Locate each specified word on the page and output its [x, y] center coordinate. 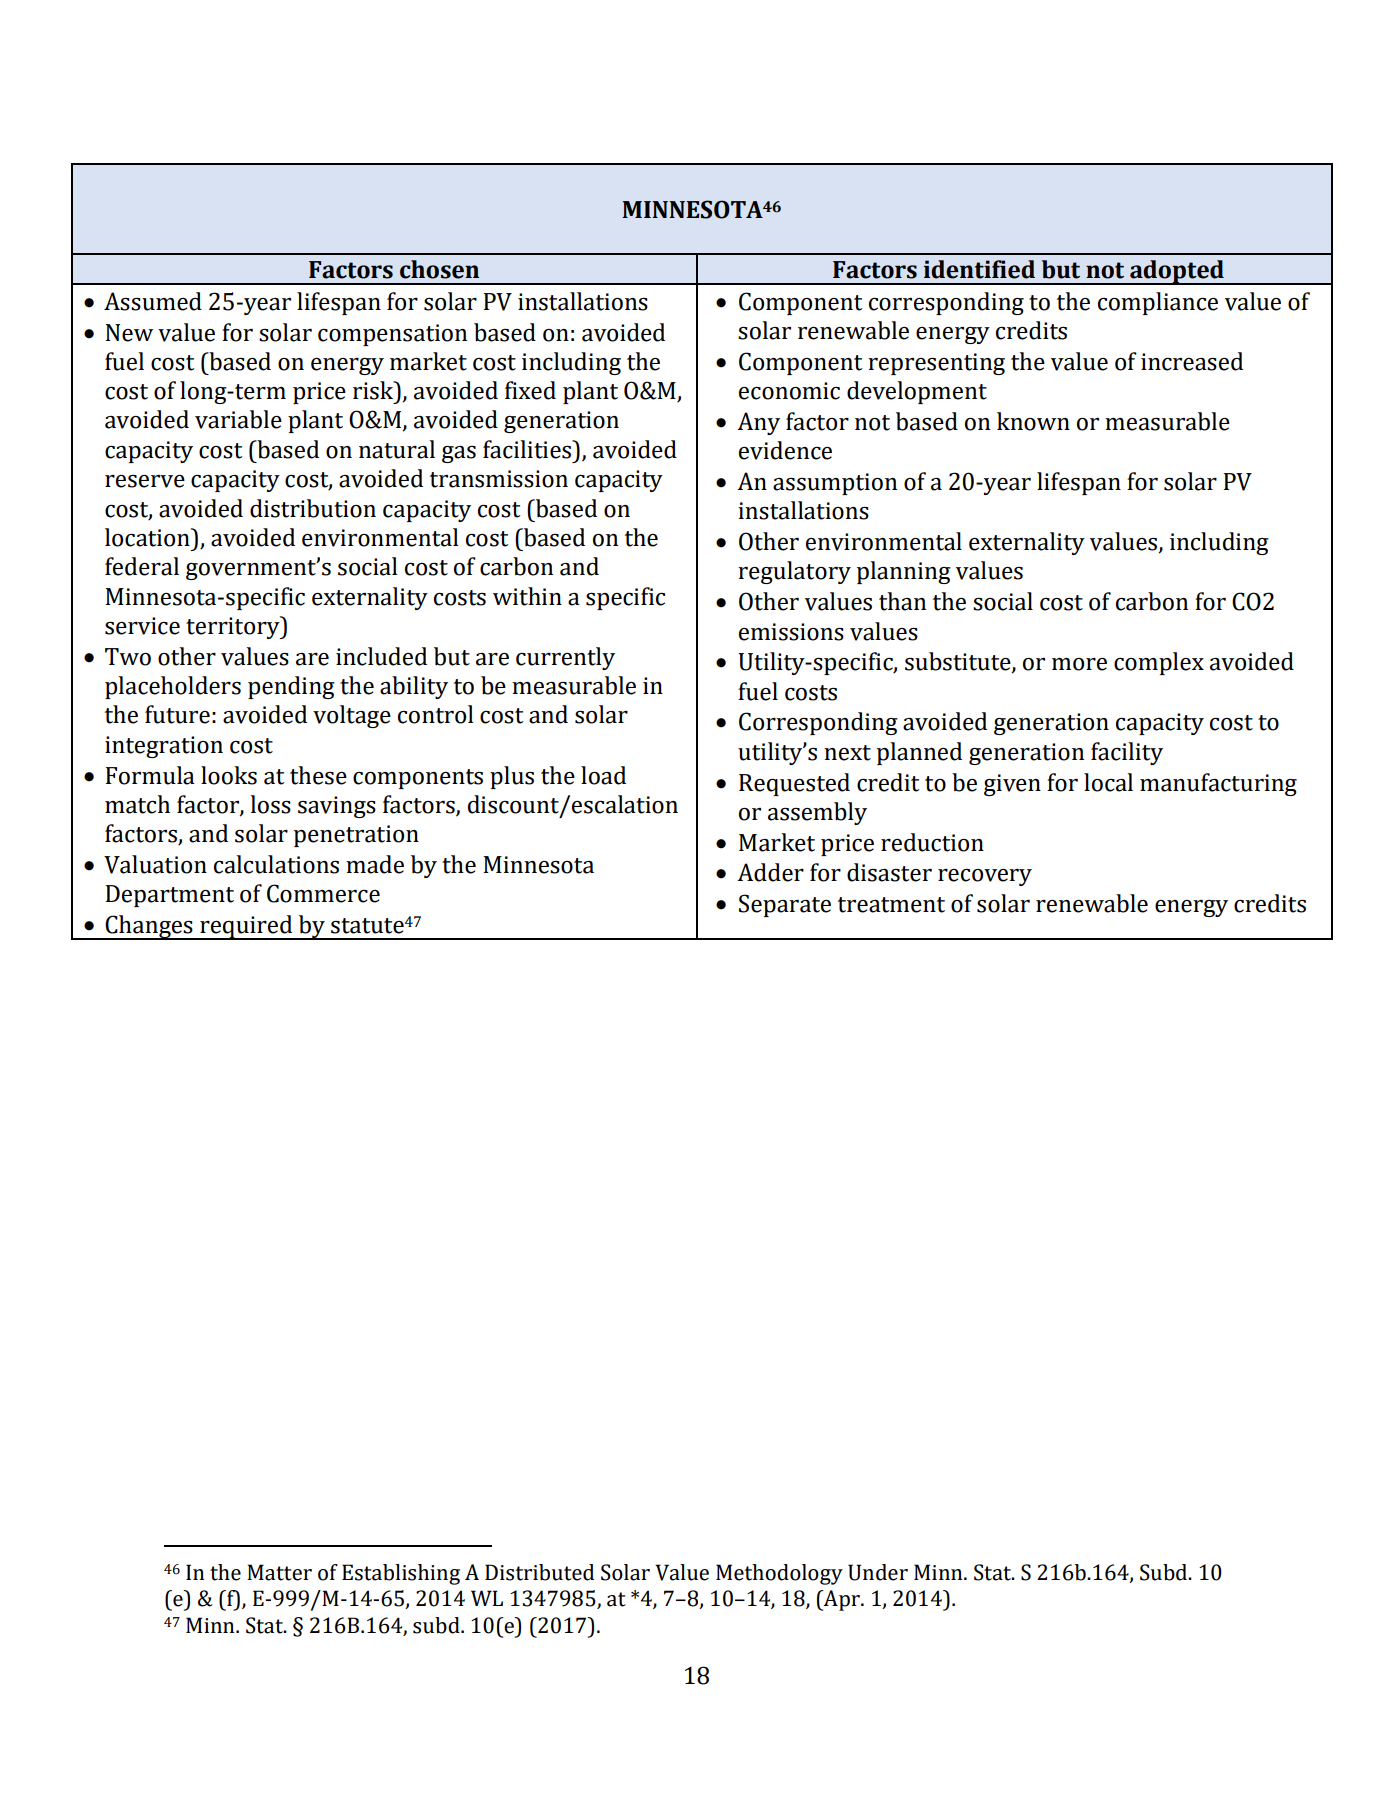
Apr [842, 1600]
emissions [791, 632]
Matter [279, 1572]
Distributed [539, 1572]
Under [878, 1572]
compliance [1158, 303]
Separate [785, 905]
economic [789, 391]
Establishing [401, 1574]
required [246, 927]
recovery [985, 877]
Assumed [153, 301]
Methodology [779, 1574]
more [1079, 664]
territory [234, 627]
